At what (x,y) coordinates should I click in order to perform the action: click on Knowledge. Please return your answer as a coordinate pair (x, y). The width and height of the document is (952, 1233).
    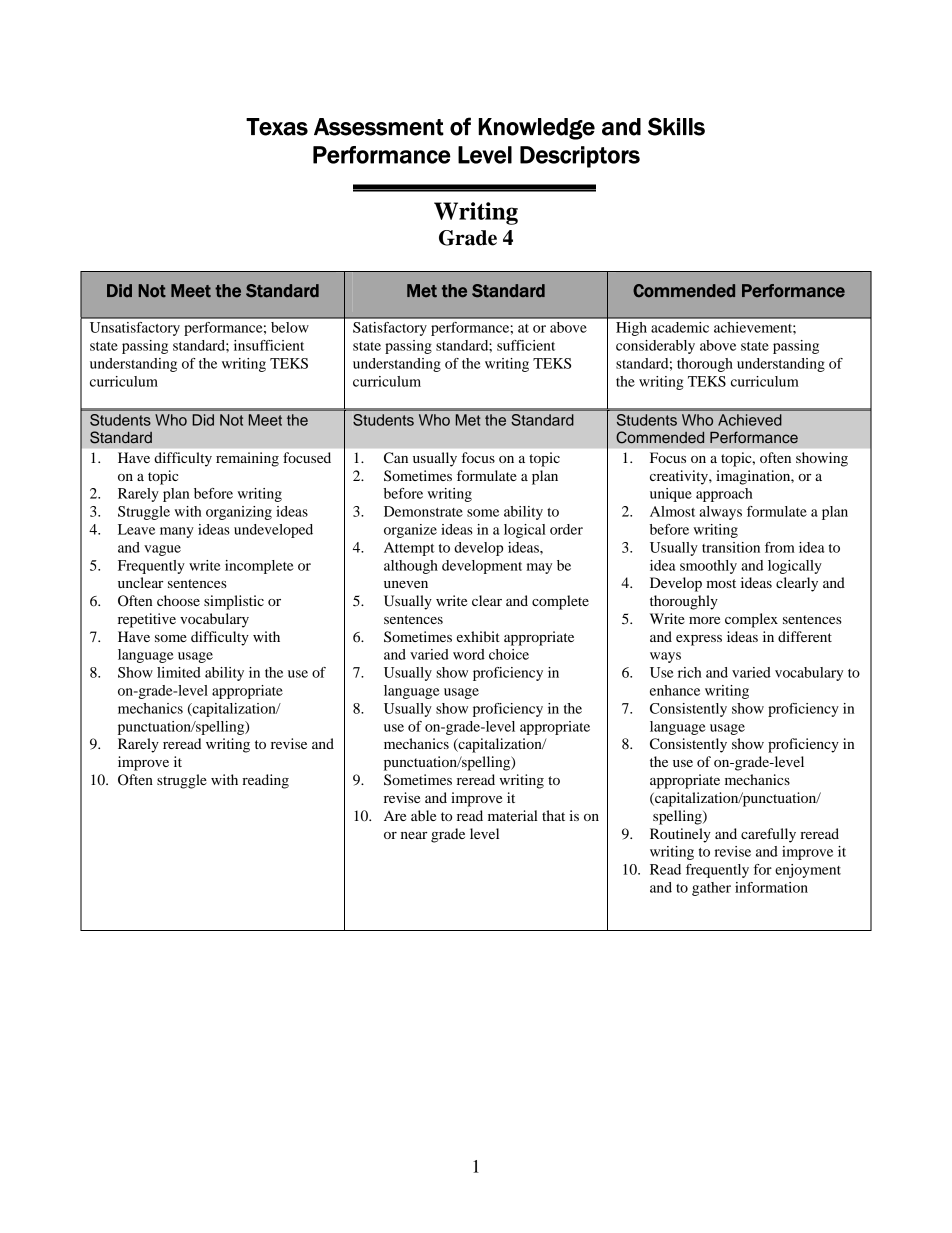
    Looking at the image, I should click on (536, 129).
